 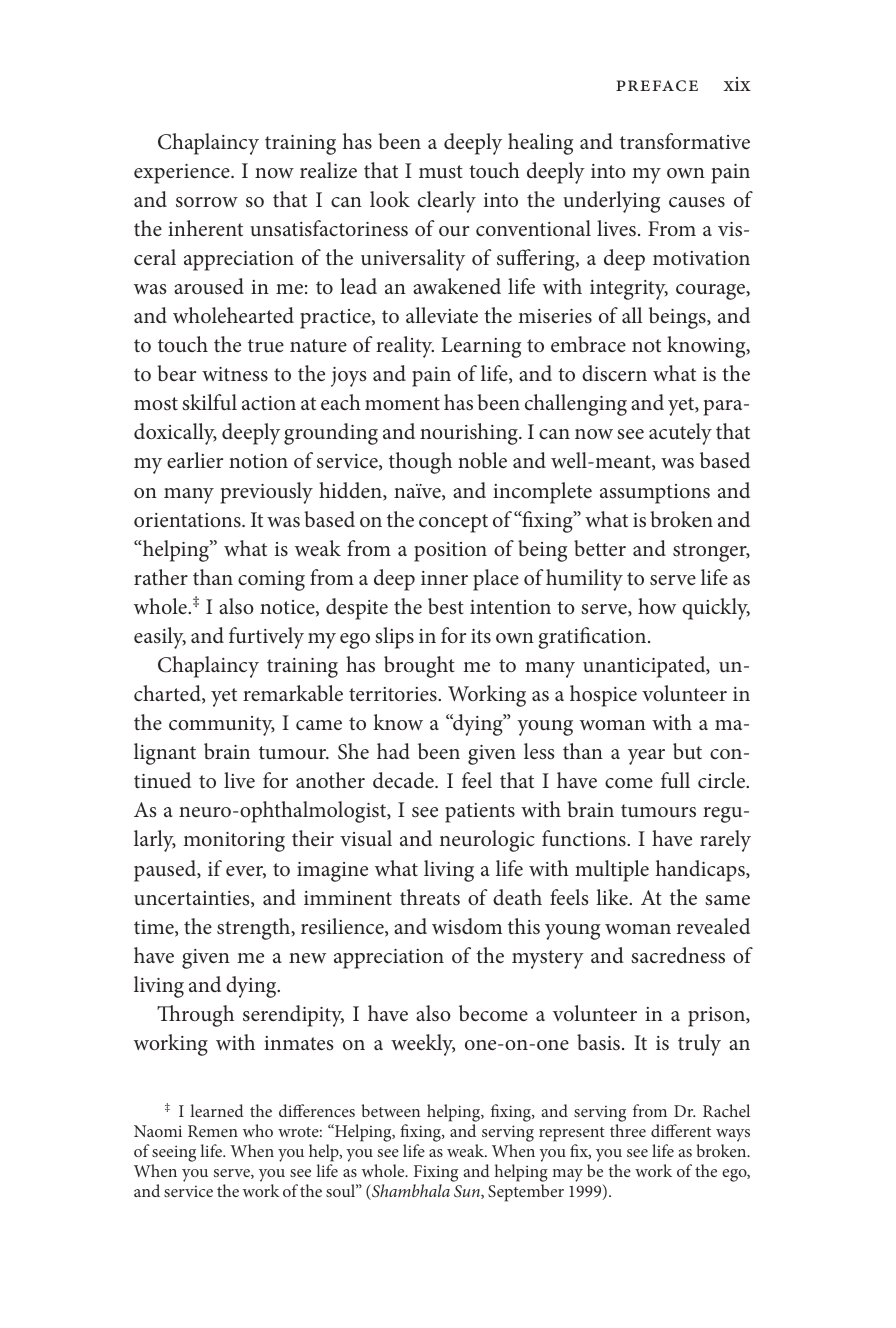 What do you see at coordinates (685, 141) in the screenshot?
I see `transformative` at bounding box center [685, 141].
